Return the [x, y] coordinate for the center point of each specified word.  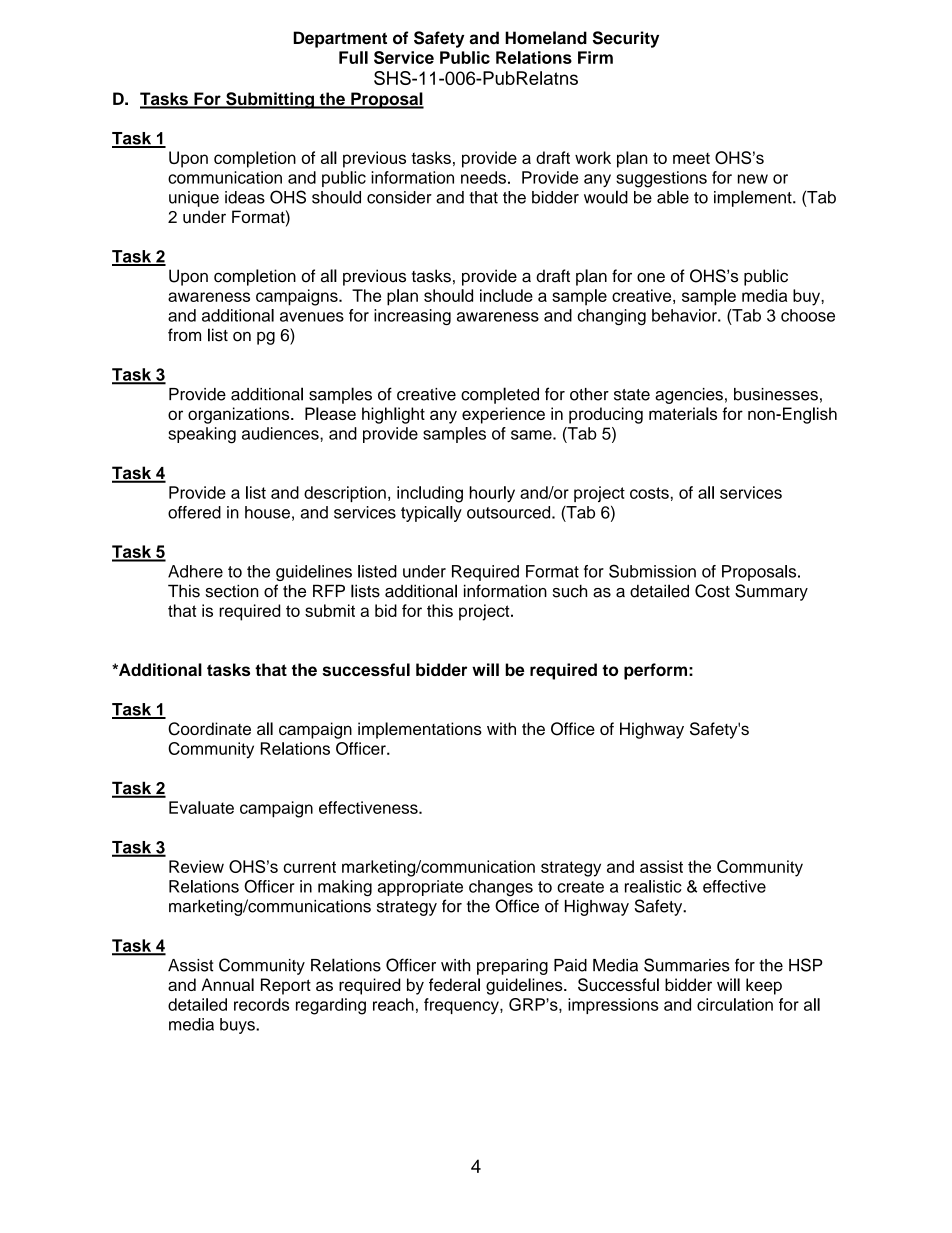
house [267, 512]
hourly [492, 494]
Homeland [546, 38]
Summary [771, 592]
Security [626, 39]
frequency [462, 1006]
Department [340, 39]
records [261, 1004]
